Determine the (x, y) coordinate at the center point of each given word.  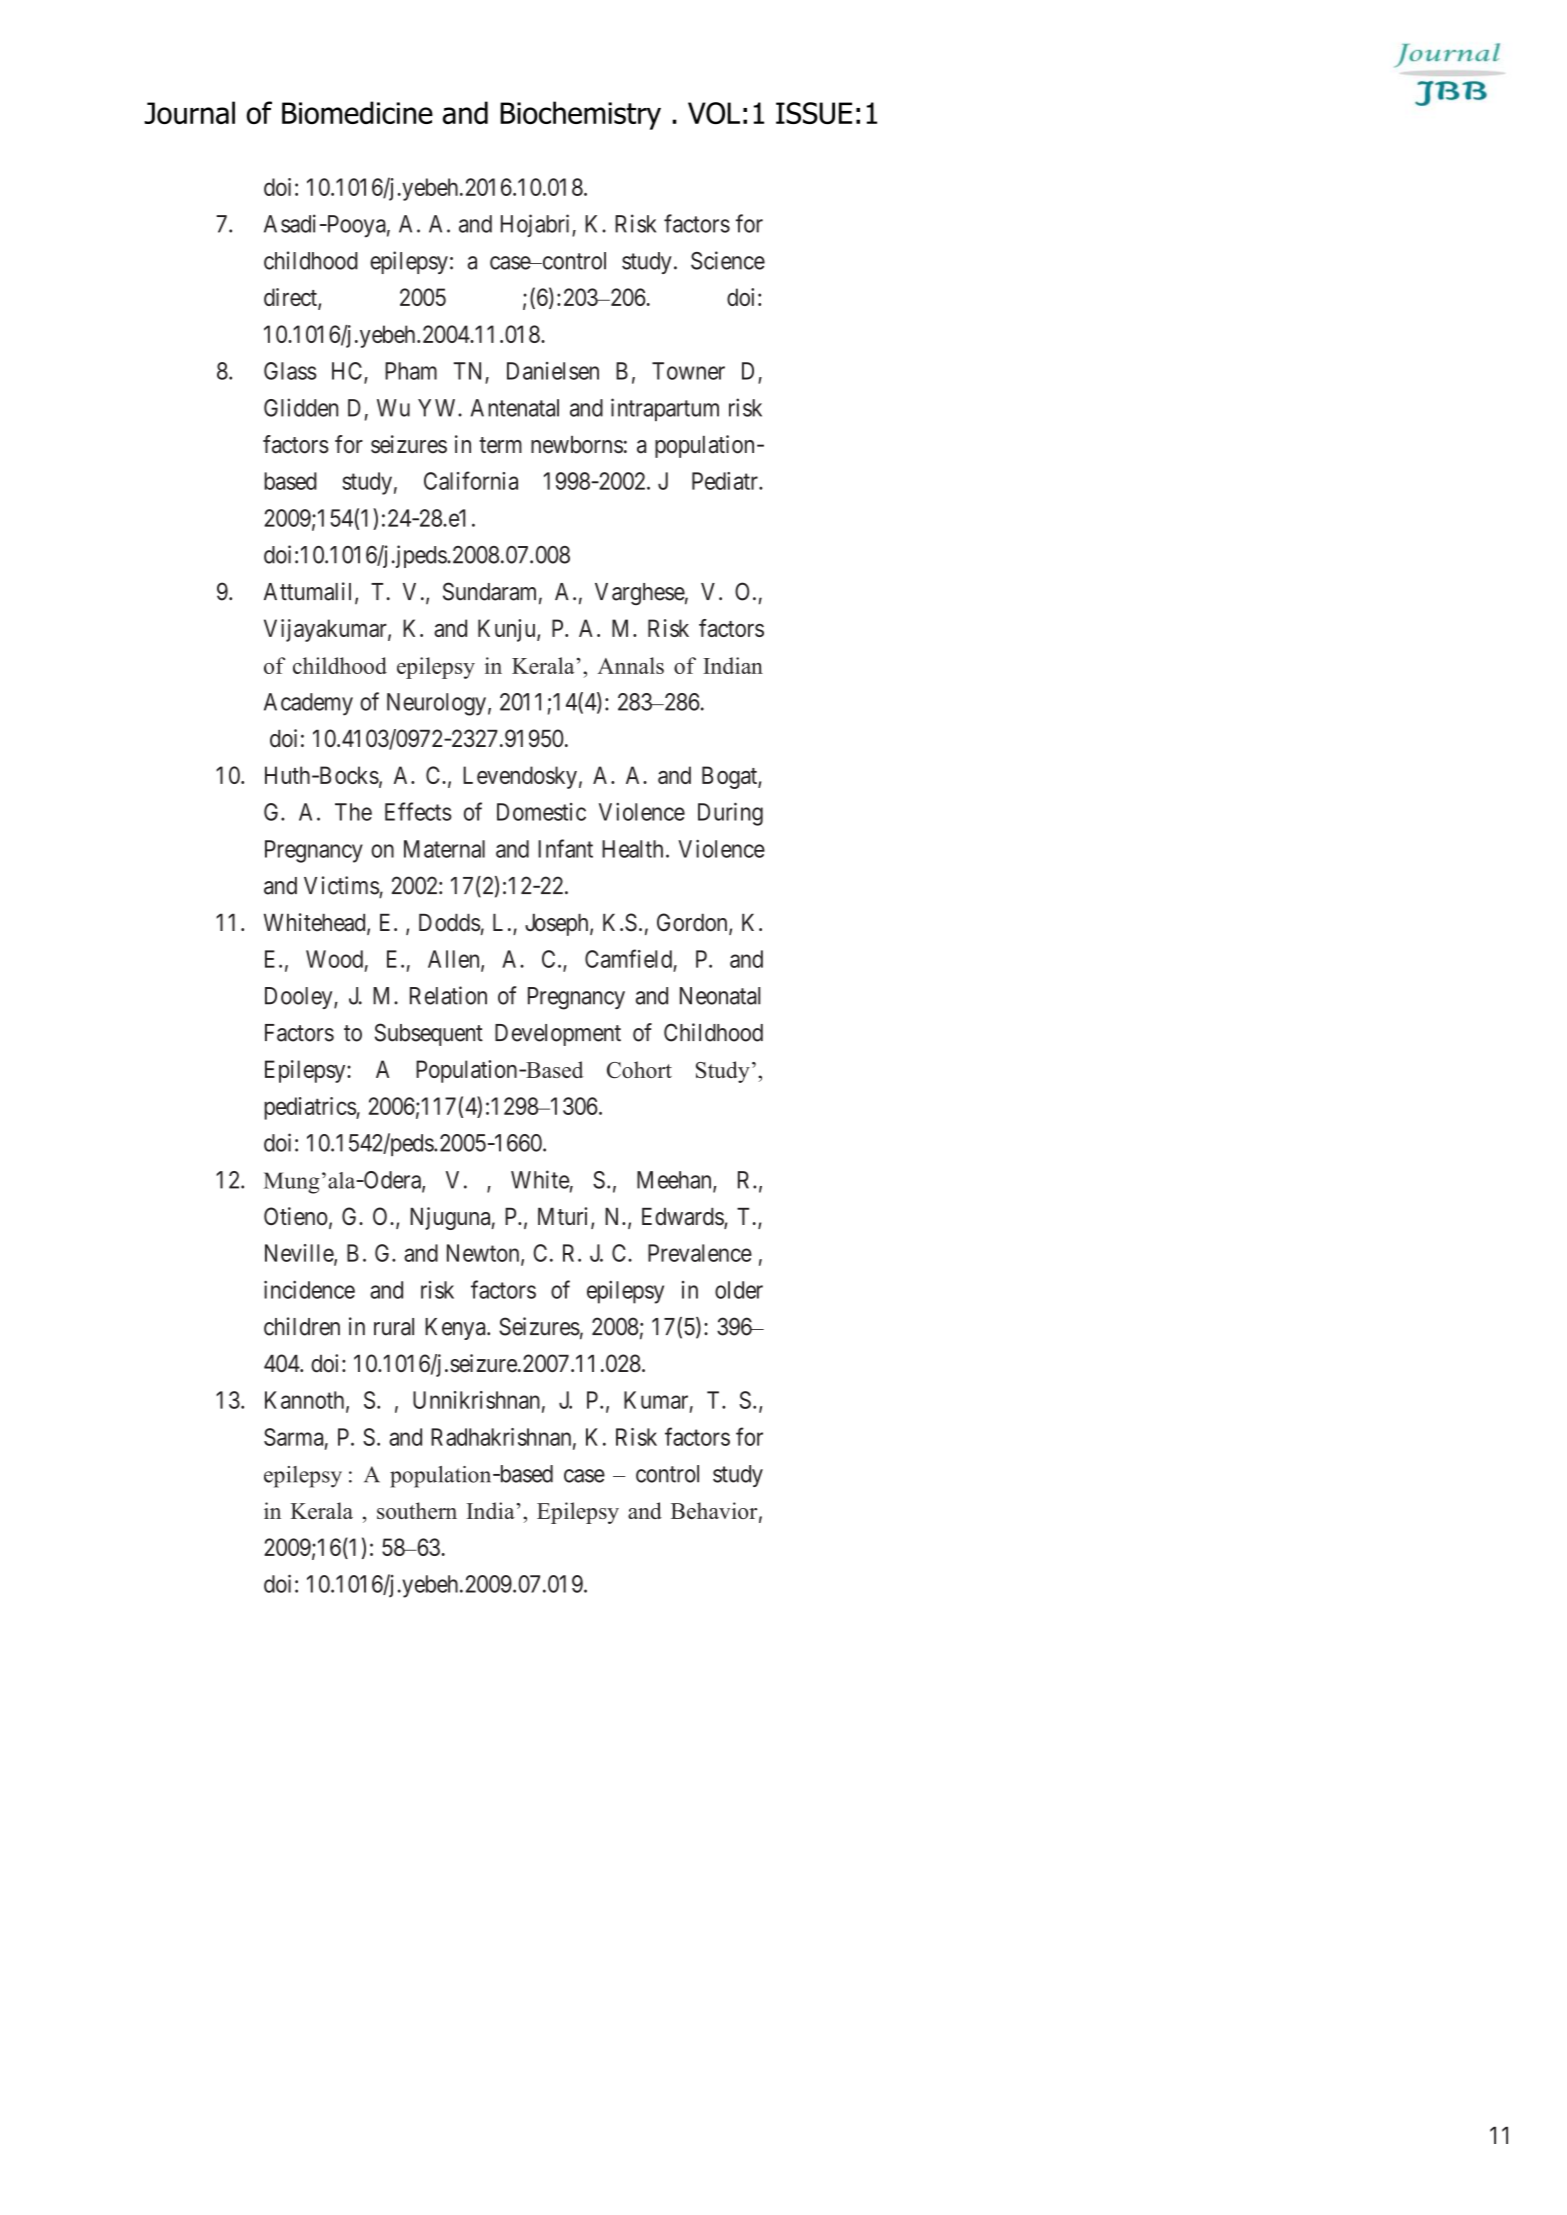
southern (417, 1510)
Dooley (300, 998)
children (302, 1326)
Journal (189, 112)
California (471, 480)
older (739, 1290)
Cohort (639, 1070)
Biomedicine (357, 112)
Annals (631, 665)
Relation (448, 995)
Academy (308, 704)
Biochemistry (580, 115)
